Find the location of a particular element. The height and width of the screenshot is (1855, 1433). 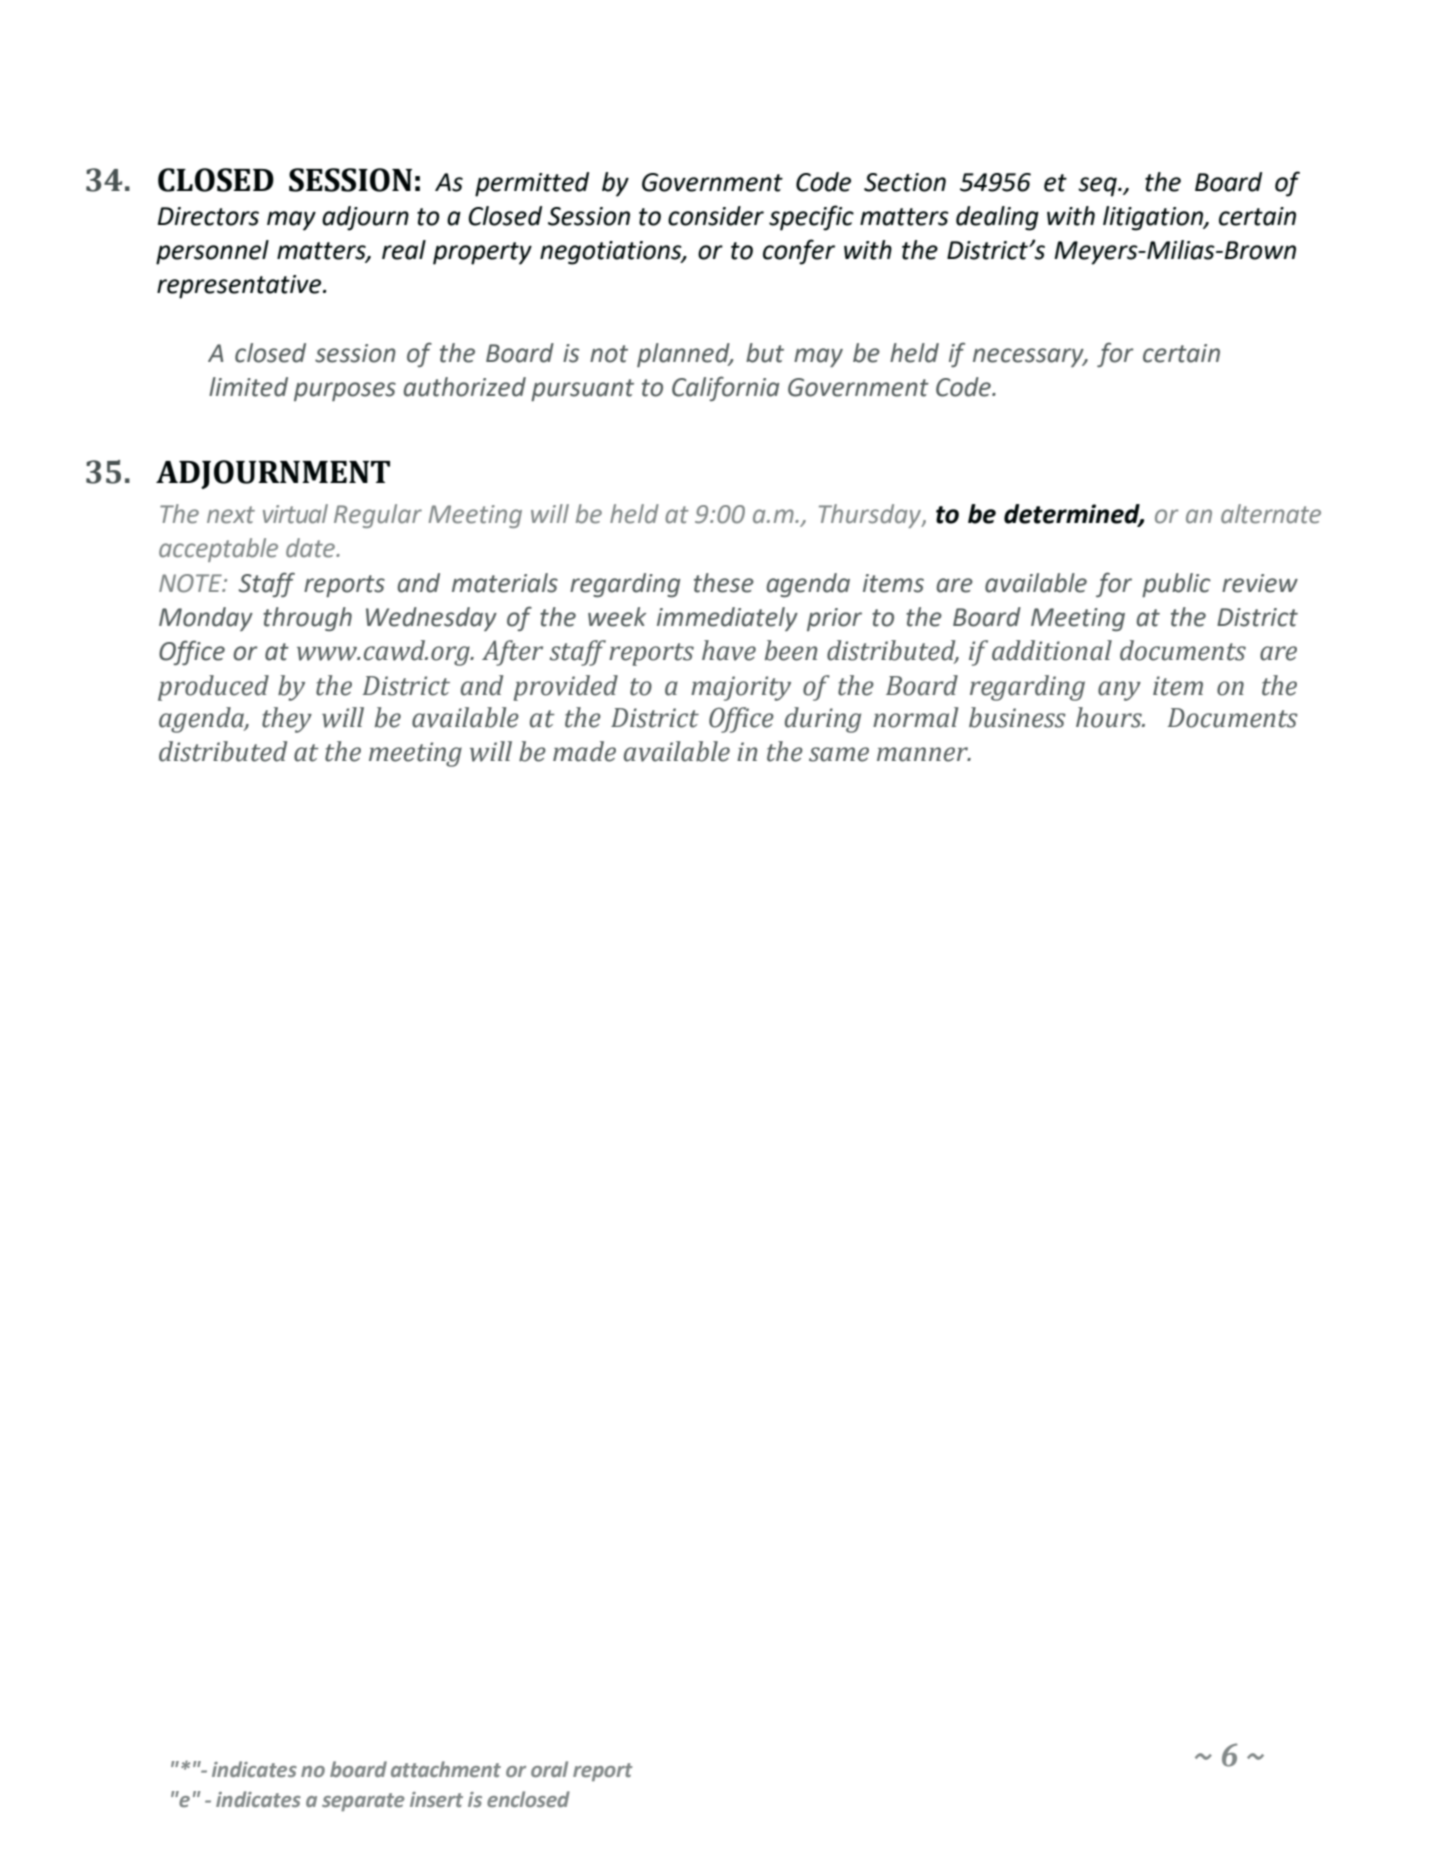

consider is located at coordinates (716, 216).
